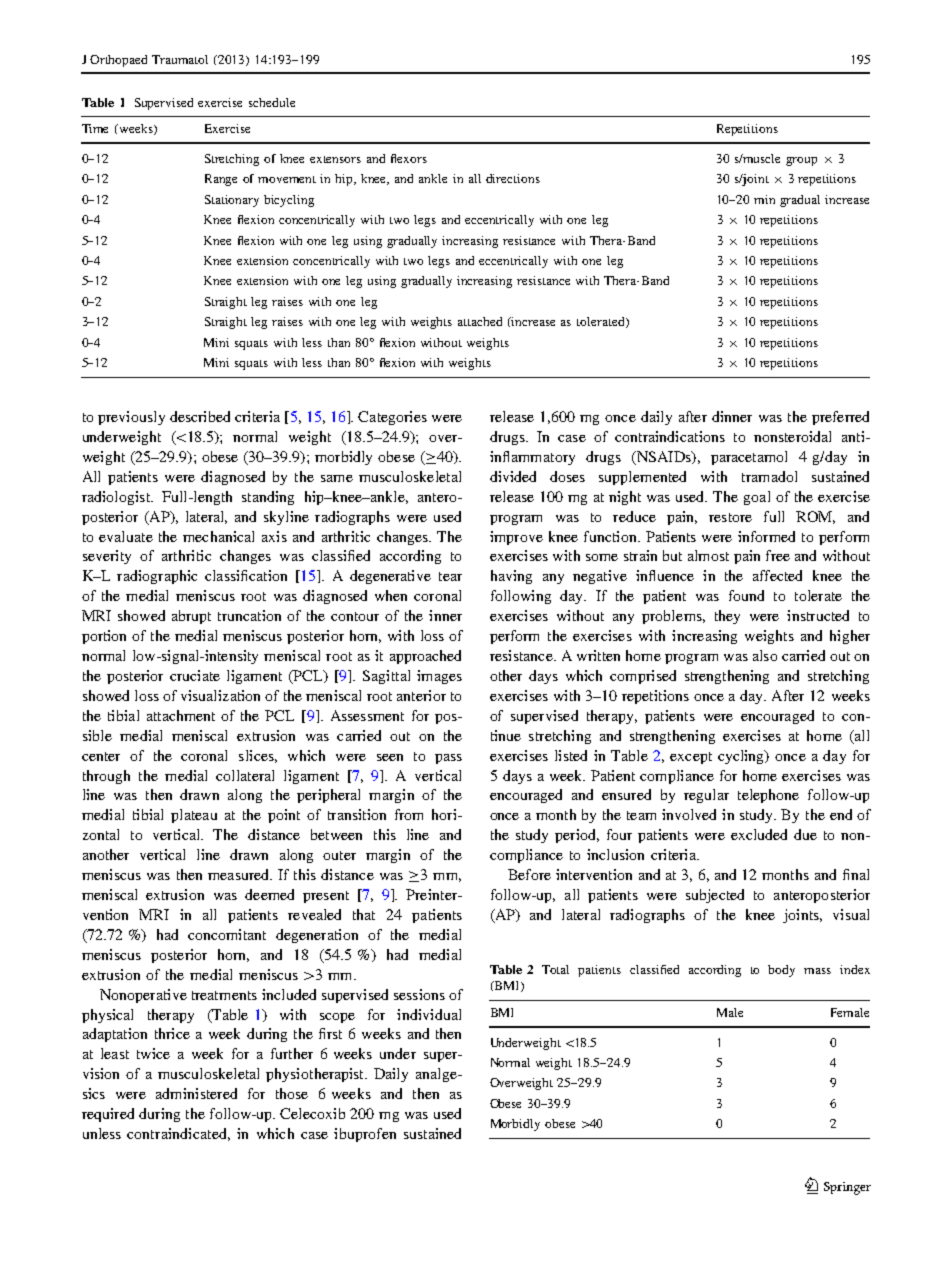 Image resolution: width=952 pixels, height=1265 pixels. What do you see at coordinates (727, 617) in the screenshot?
I see `they` at bounding box center [727, 617].
